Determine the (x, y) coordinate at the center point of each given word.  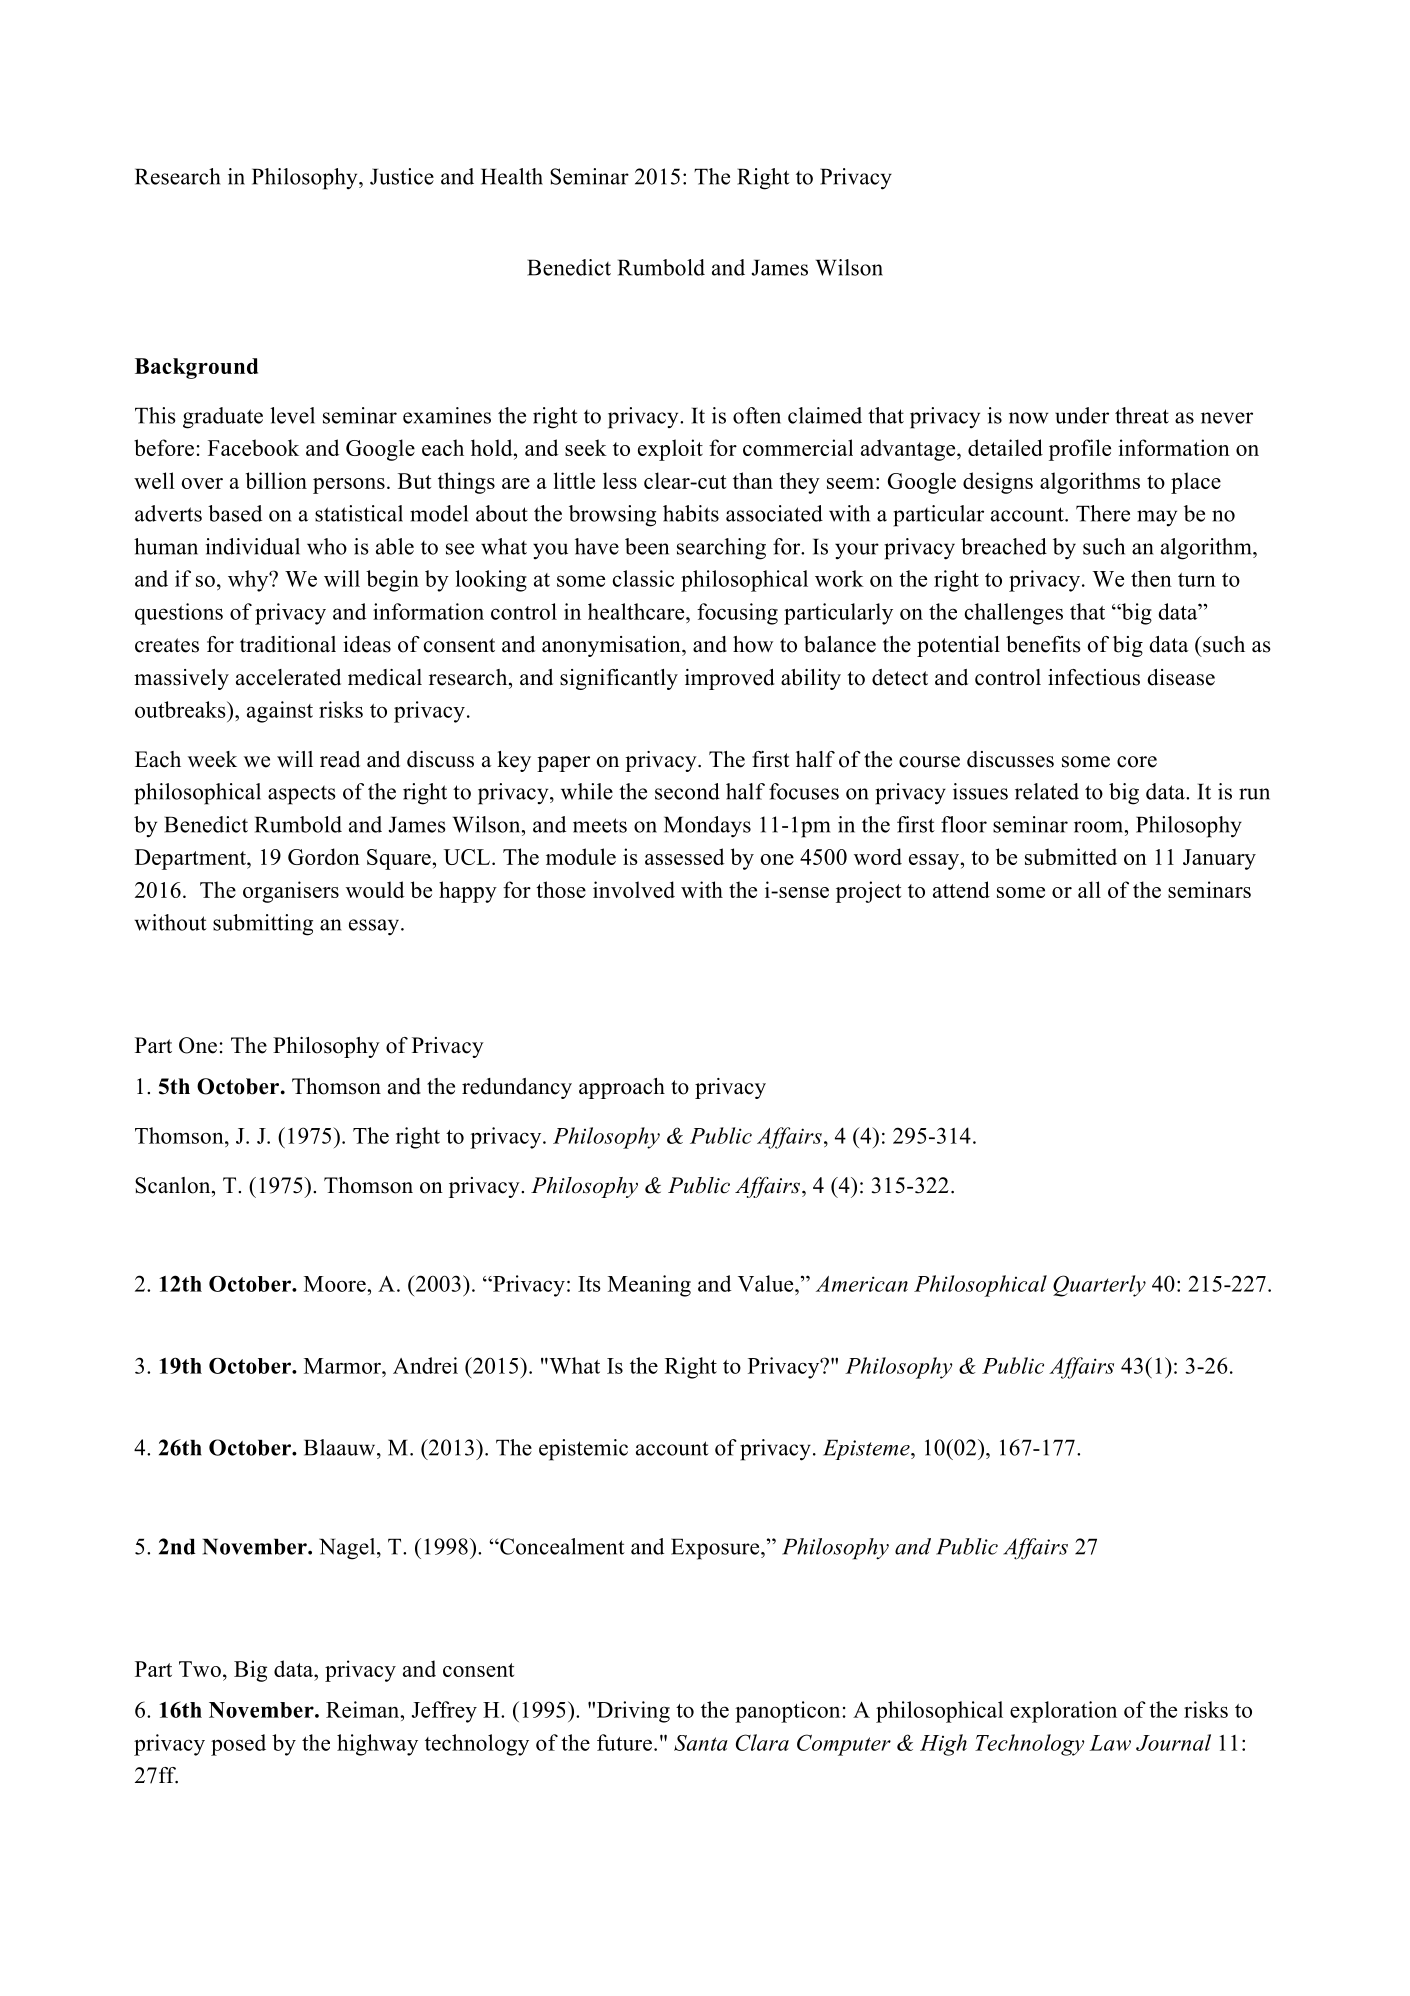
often (757, 415)
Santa (701, 1743)
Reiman (364, 1709)
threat (1142, 415)
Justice (402, 176)
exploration (1063, 1712)
